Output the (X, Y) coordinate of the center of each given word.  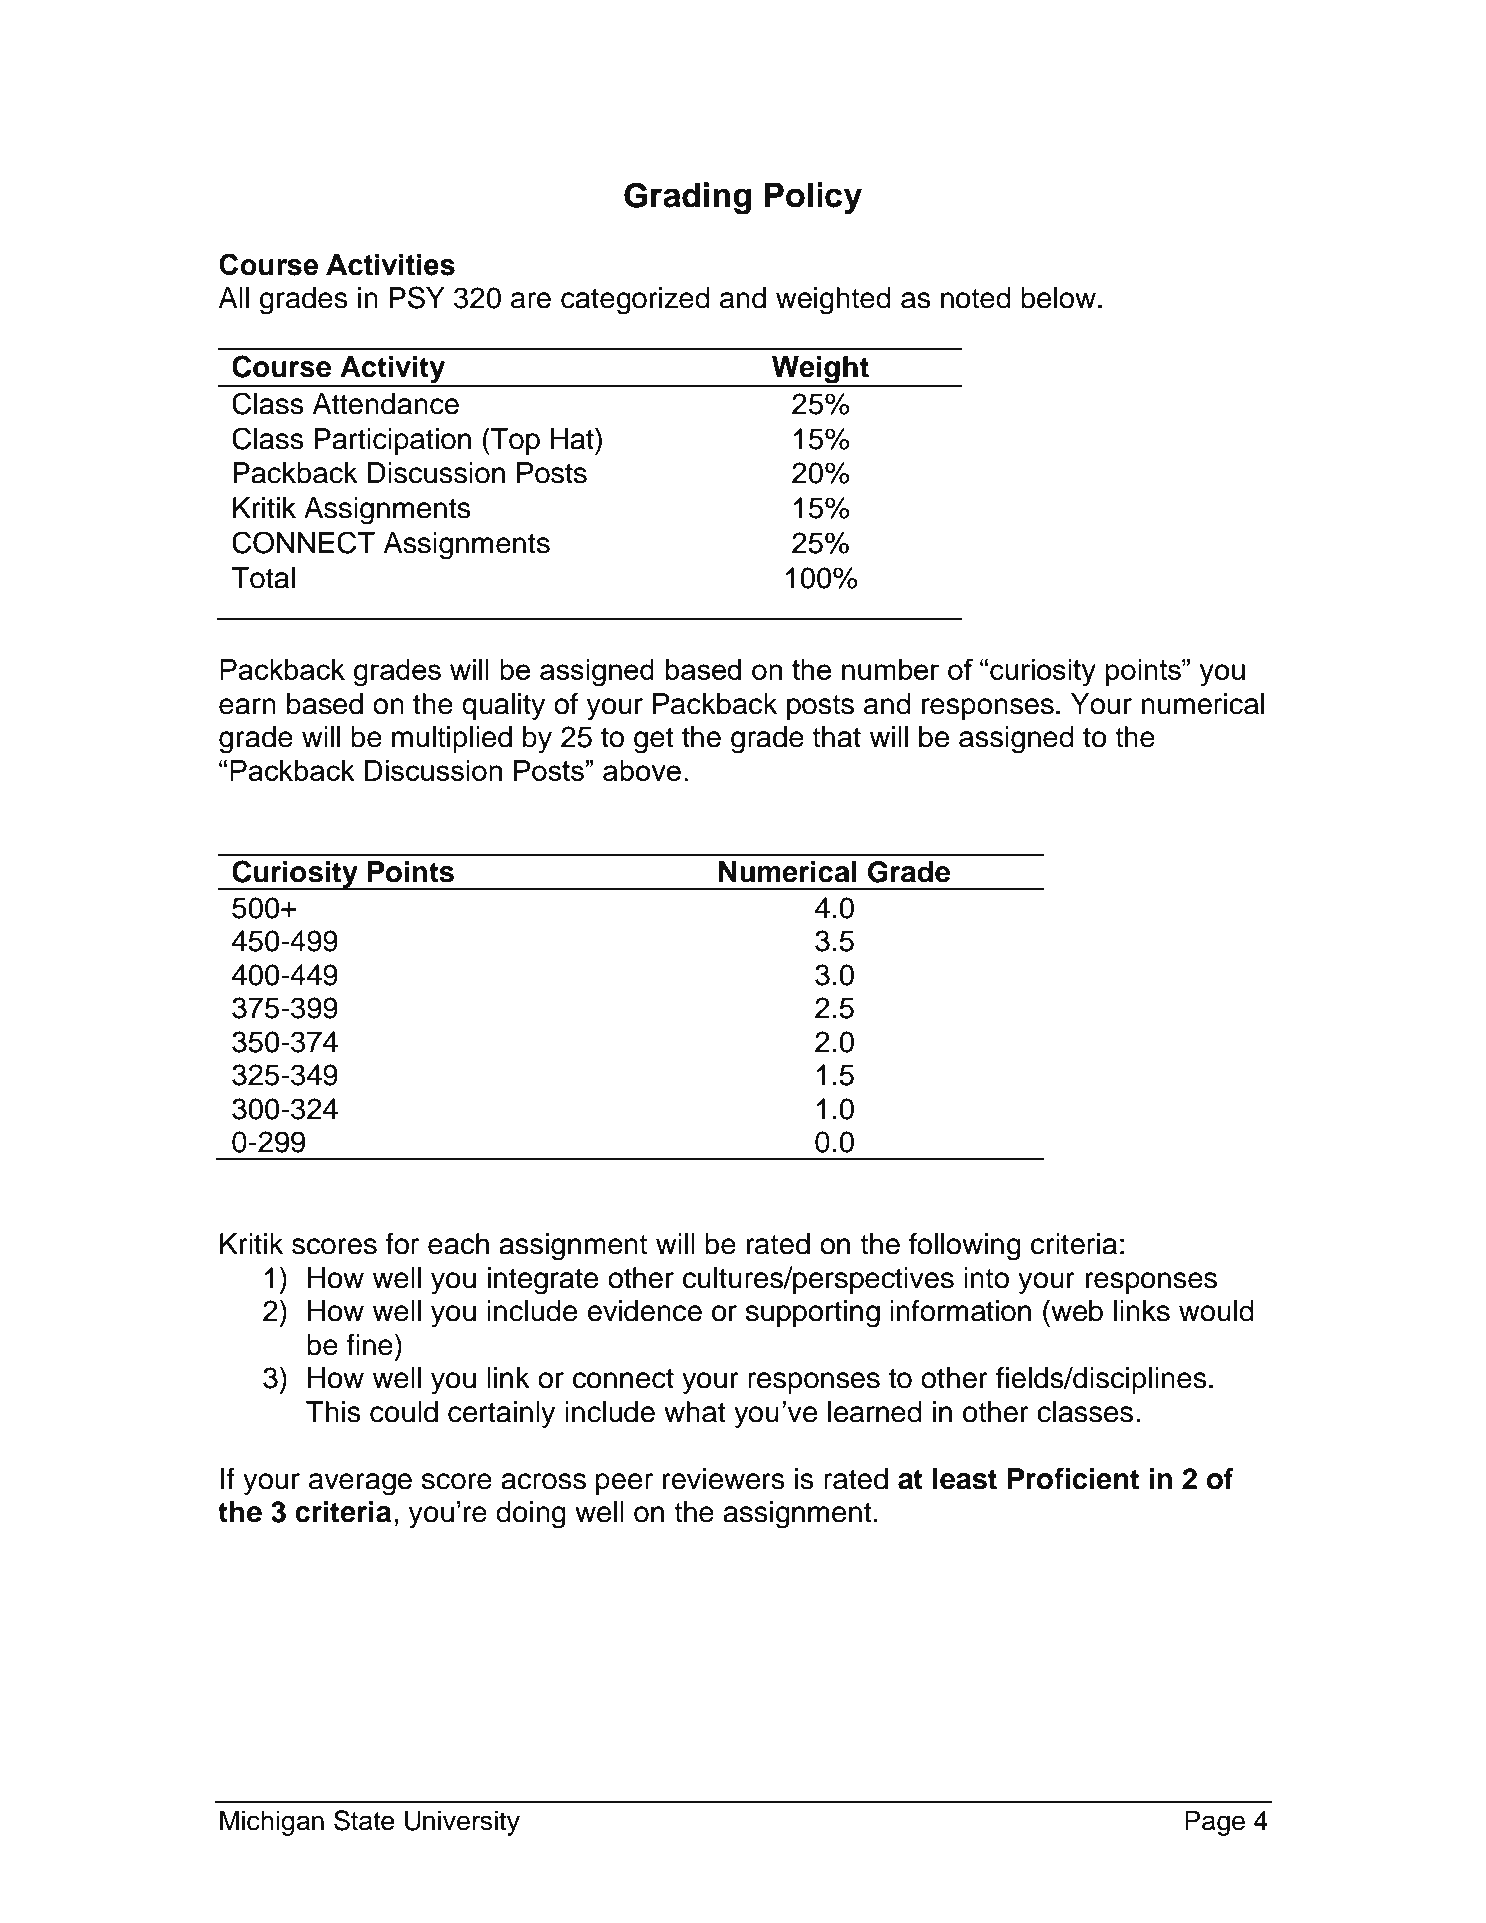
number (891, 669)
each (458, 1244)
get (654, 741)
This (333, 1412)
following (965, 1246)
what (695, 1412)
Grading (687, 198)
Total (263, 578)
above (642, 770)
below (1058, 298)
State (364, 1820)
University (462, 1823)
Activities (390, 265)
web (1076, 1310)
